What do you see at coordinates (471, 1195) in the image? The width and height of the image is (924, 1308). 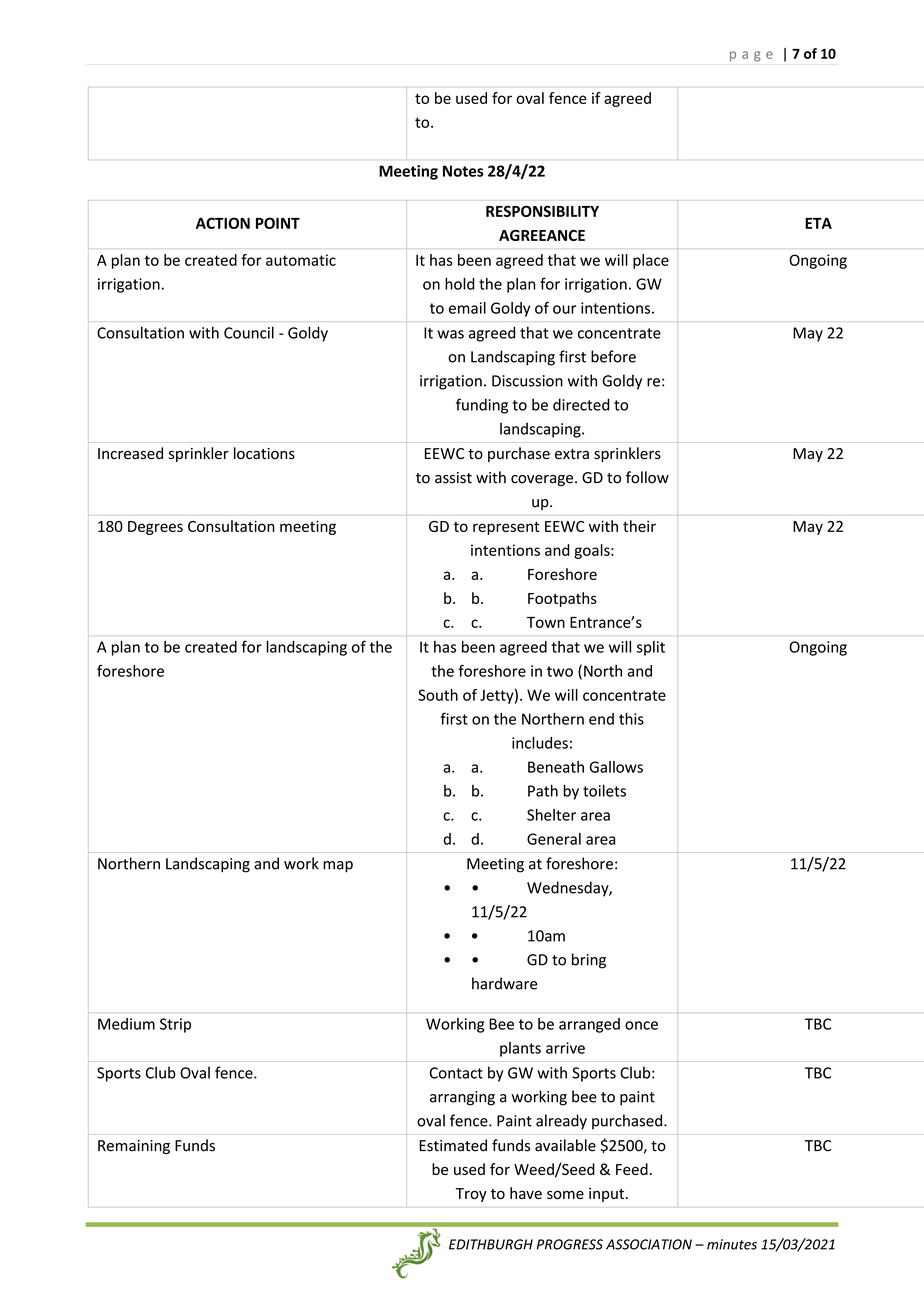 I see `Troy` at bounding box center [471, 1195].
